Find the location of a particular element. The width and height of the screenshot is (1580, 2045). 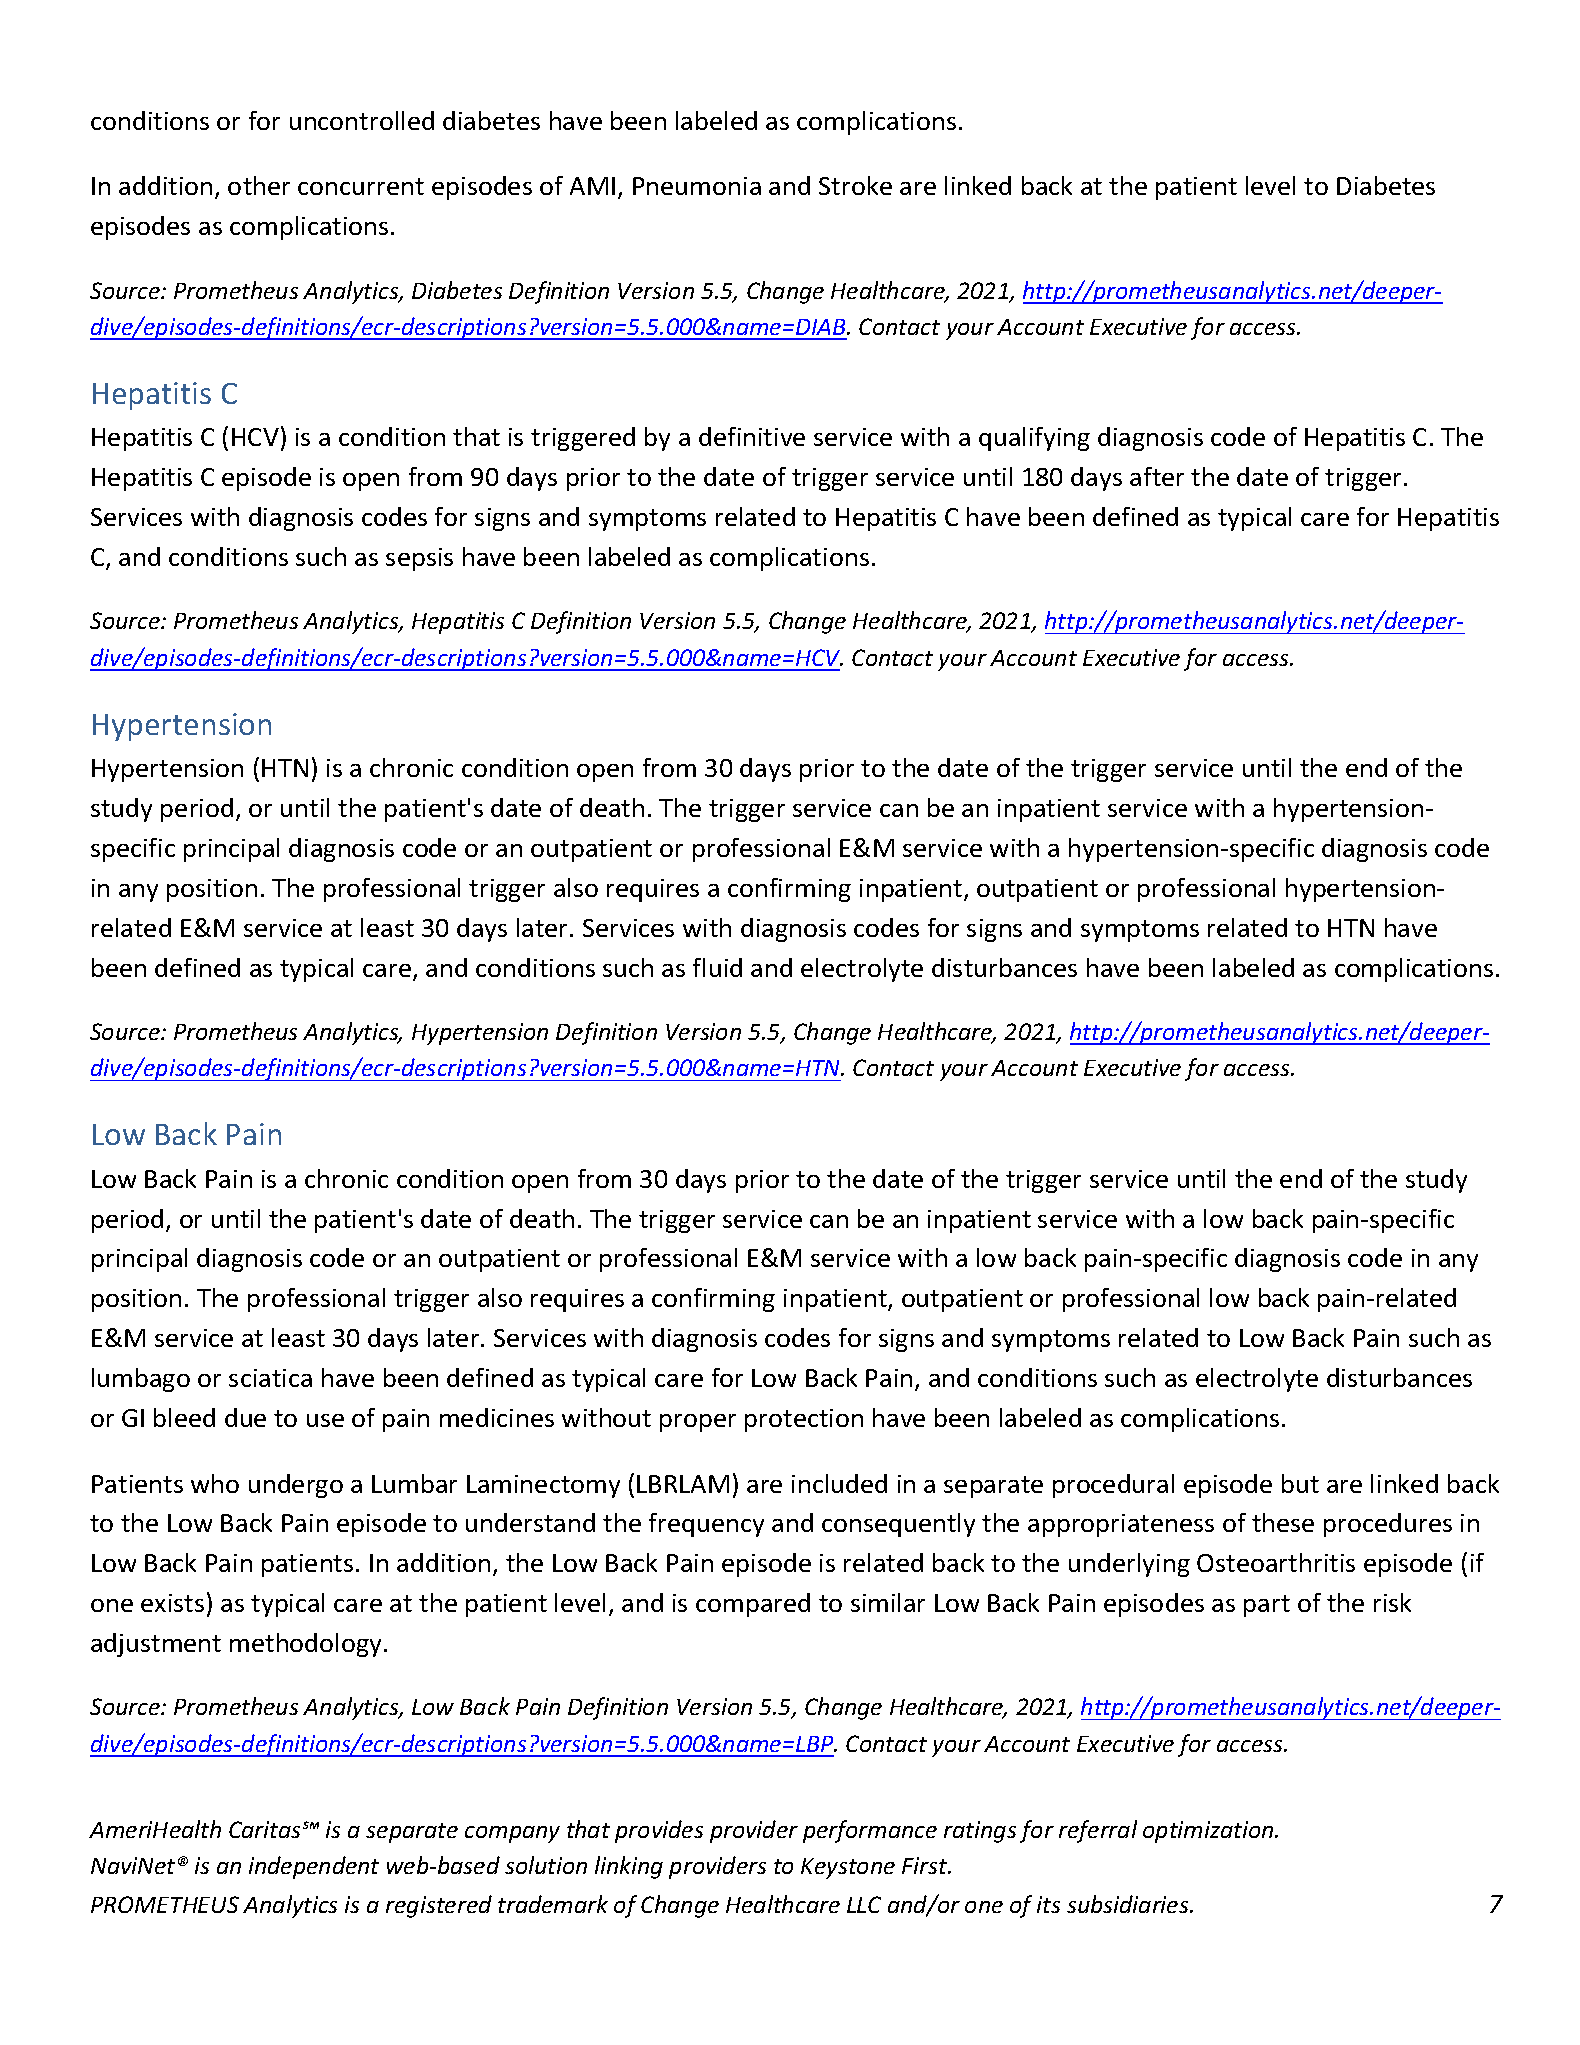

fluid is located at coordinates (717, 967).
